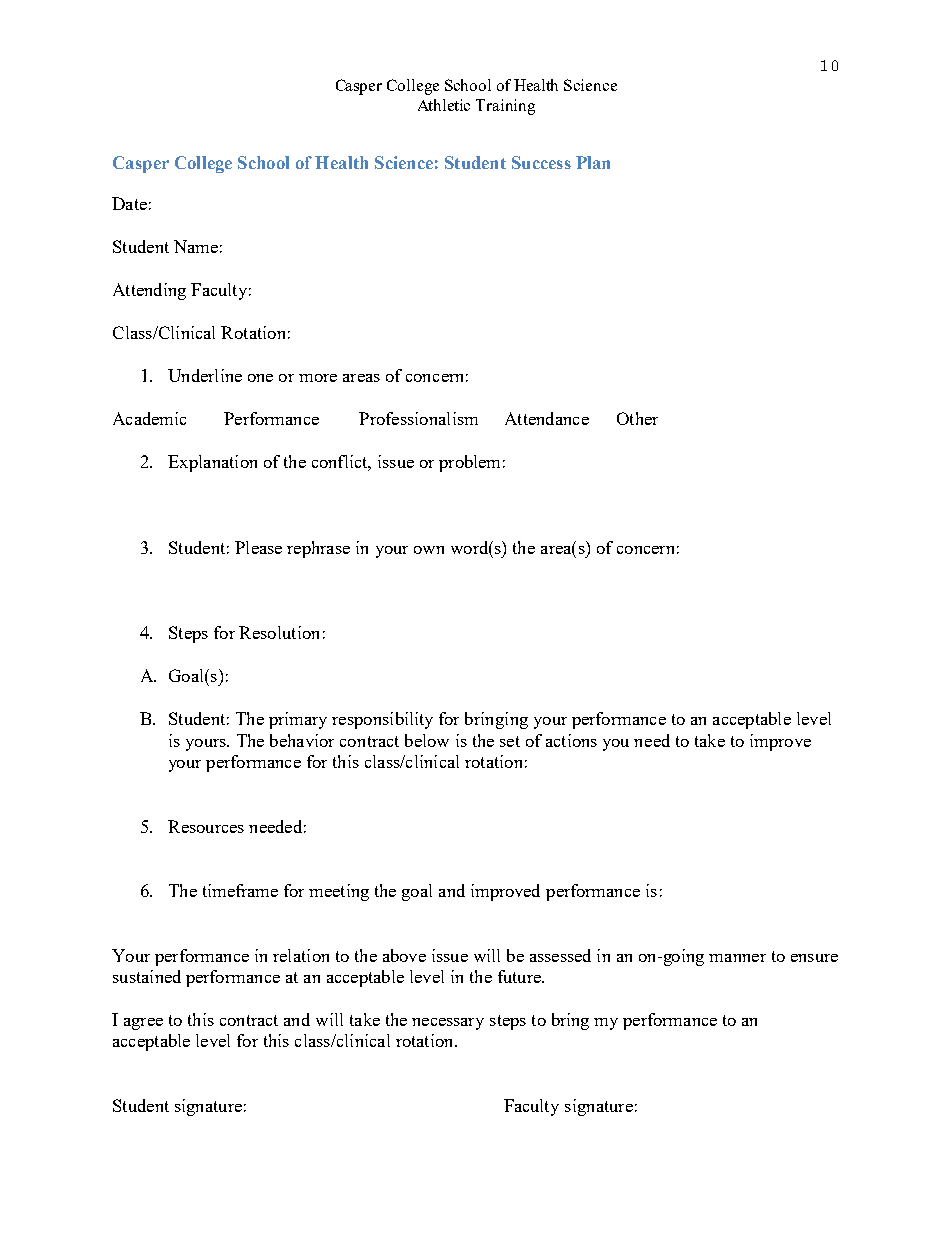 The image size is (952, 1233). What do you see at coordinates (571, 740) in the document?
I see `actions` at bounding box center [571, 740].
